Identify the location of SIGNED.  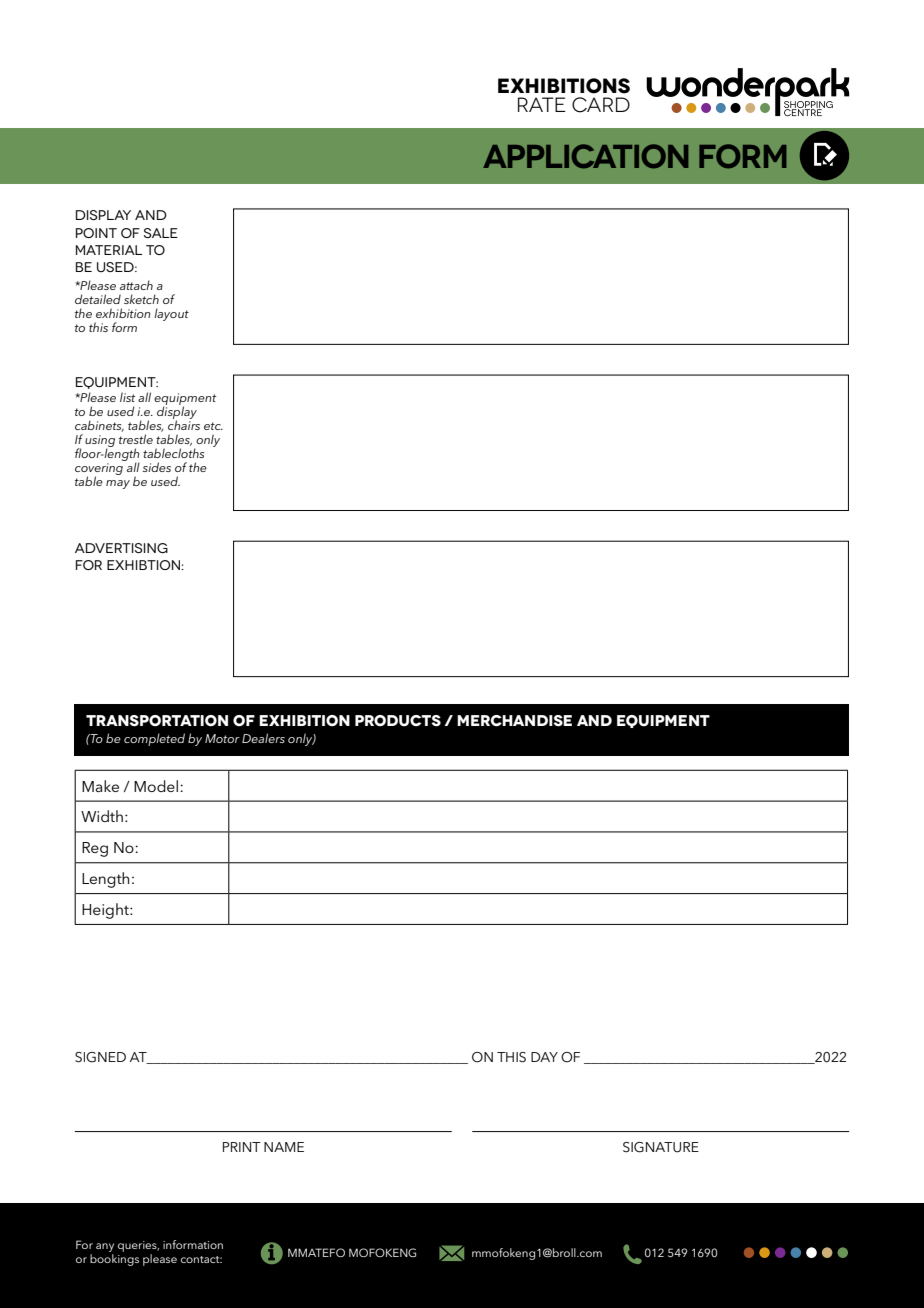
(100, 1057).
